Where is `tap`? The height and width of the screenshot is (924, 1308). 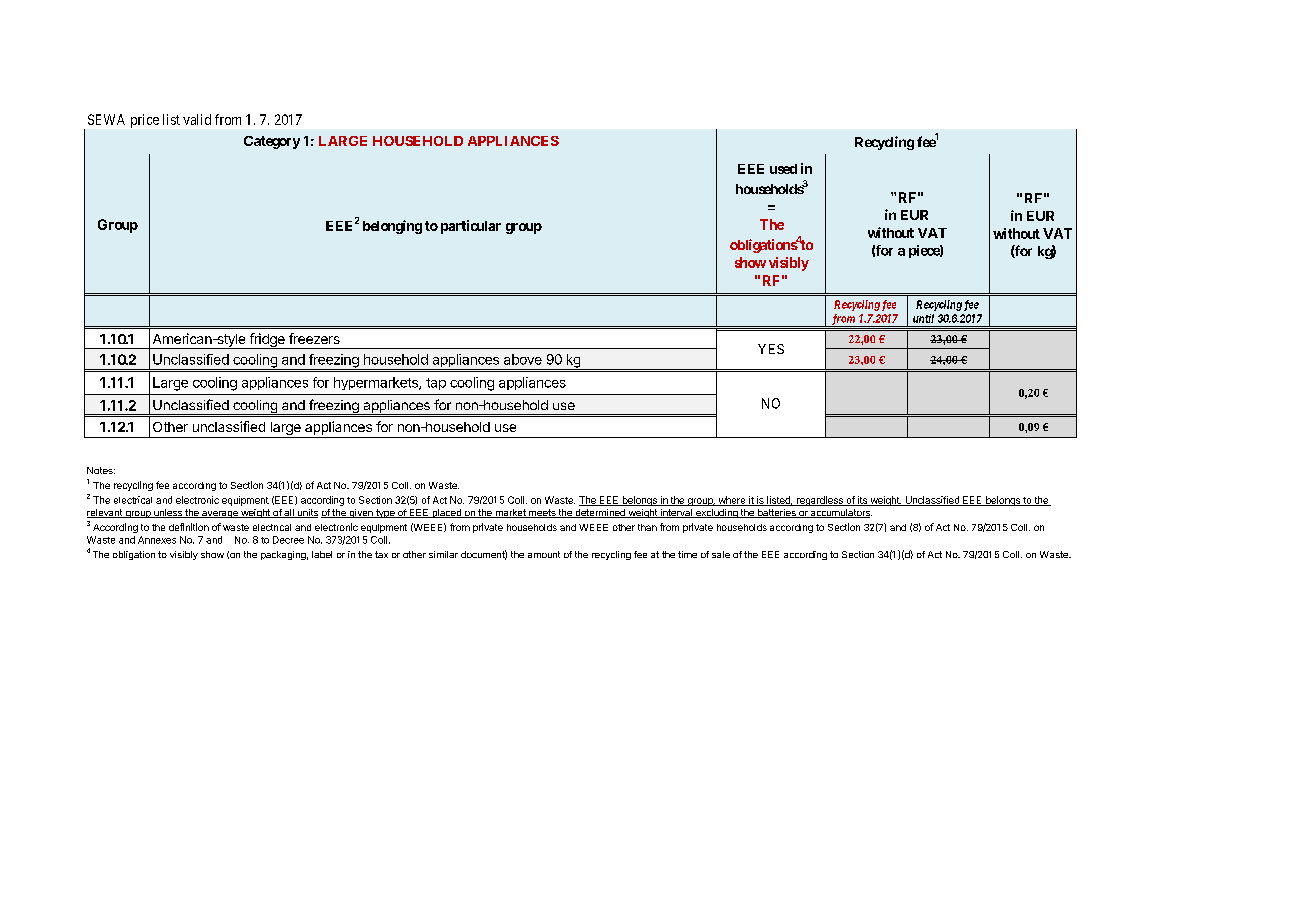 tap is located at coordinates (436, 384).
